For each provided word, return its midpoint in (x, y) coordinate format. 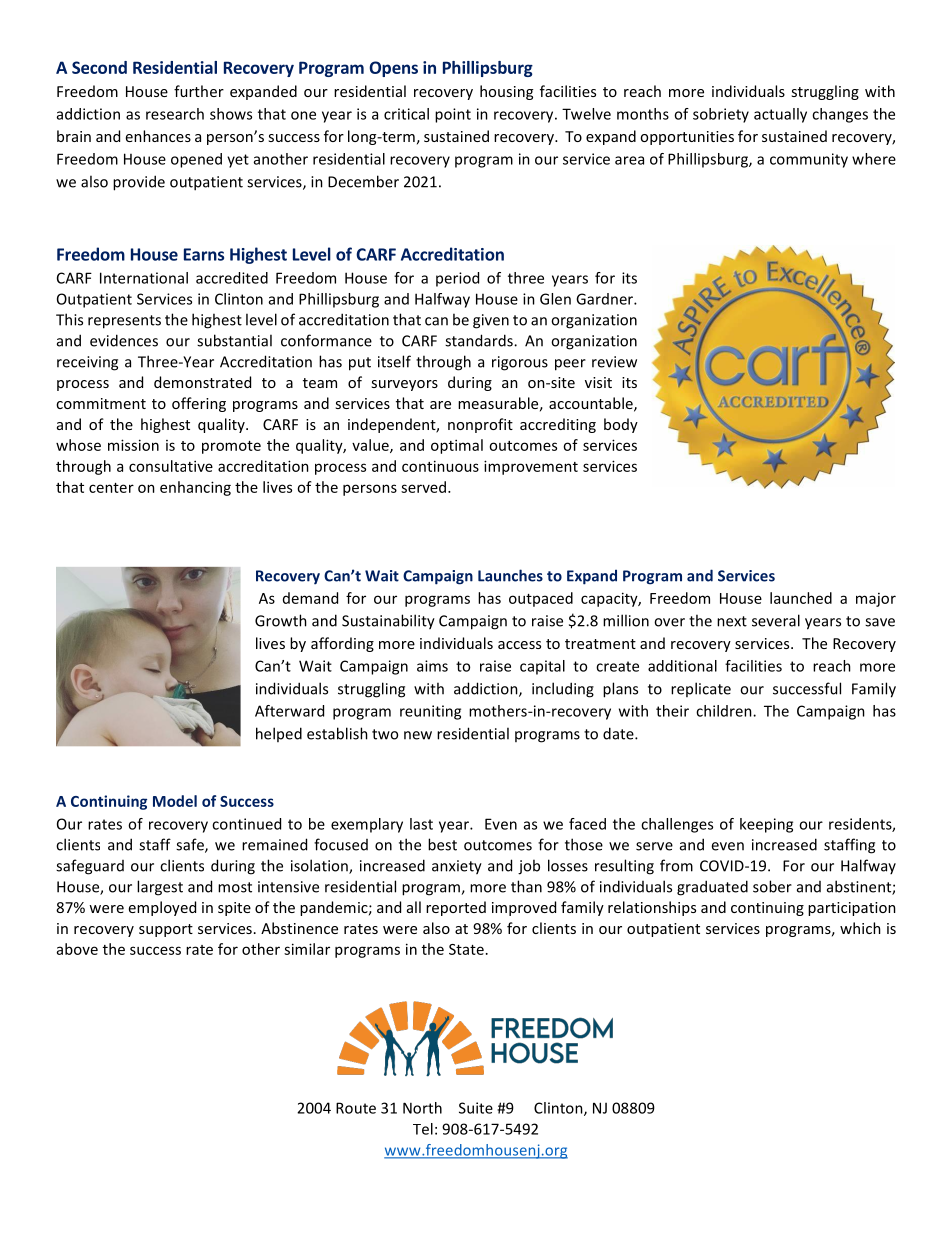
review (614, 362)
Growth (281, 620)
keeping (766, 825)
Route (356, 1108)
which (860, 928)
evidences (124, 340)
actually (780, 115)
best (442, 844)
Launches (510, 575)
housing (506, 92)
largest (160, 888)
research (175, 114)
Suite (476, 1108)
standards (480, 340)
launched (801, 598)
